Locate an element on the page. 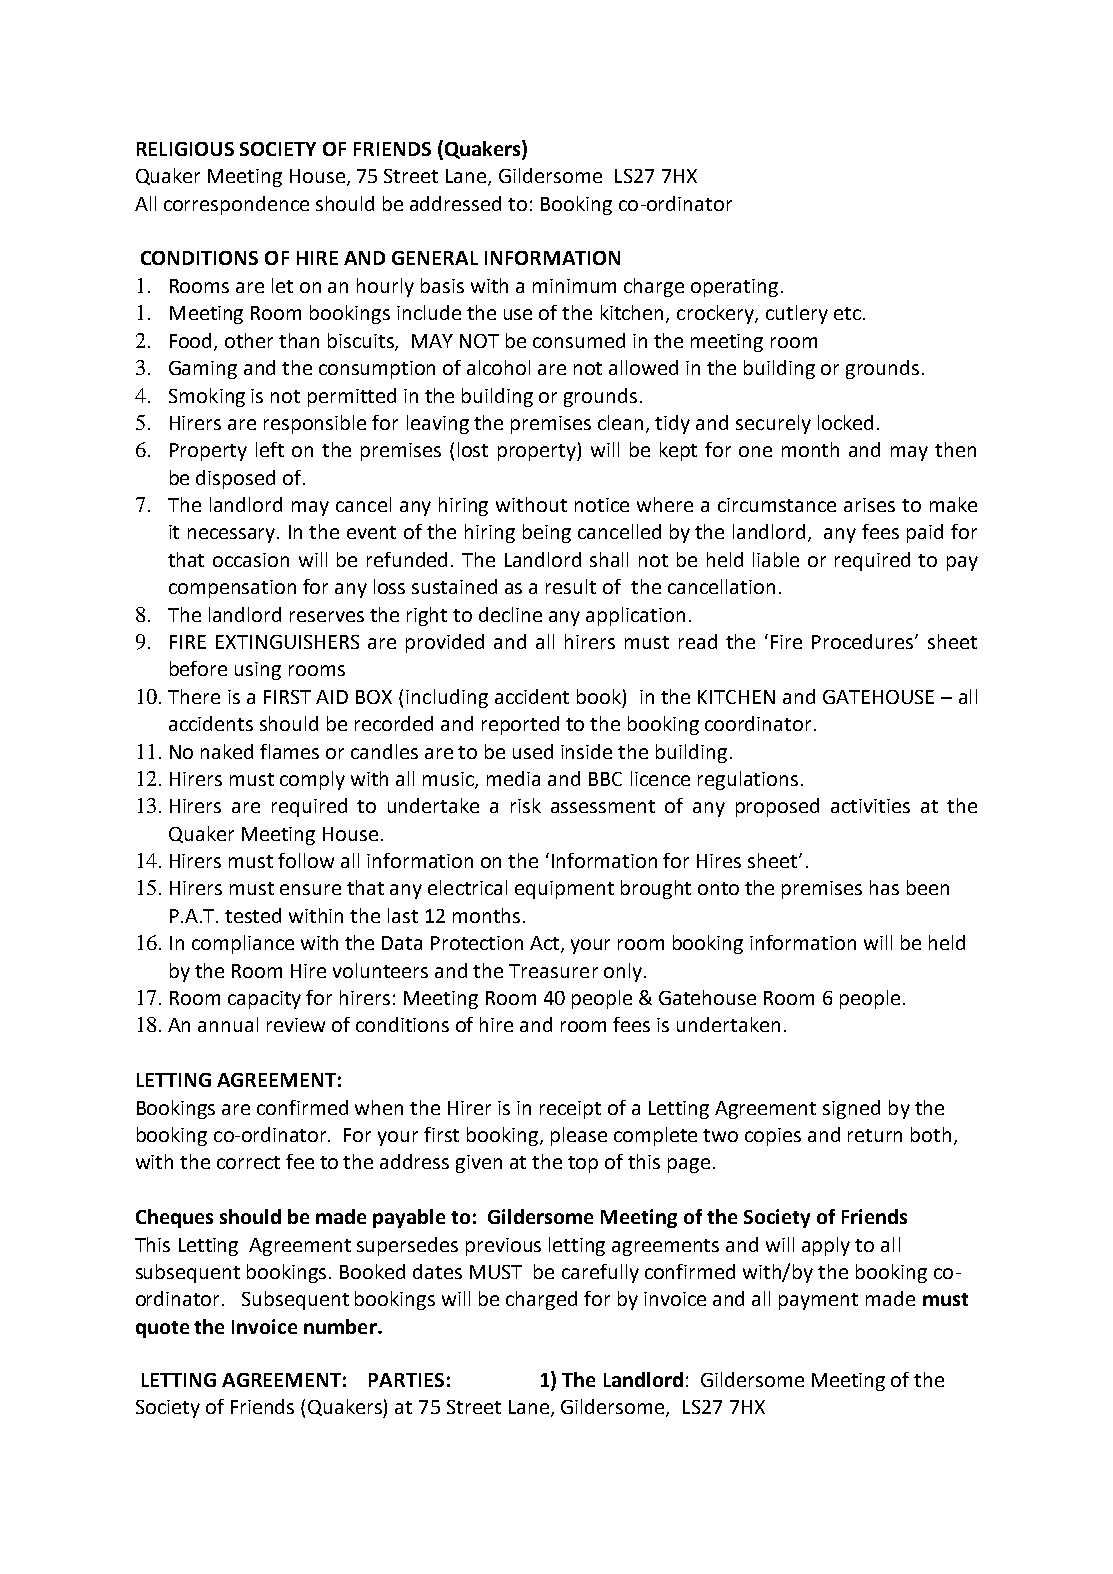  Treasurer is located at coordinates (553, 971).
